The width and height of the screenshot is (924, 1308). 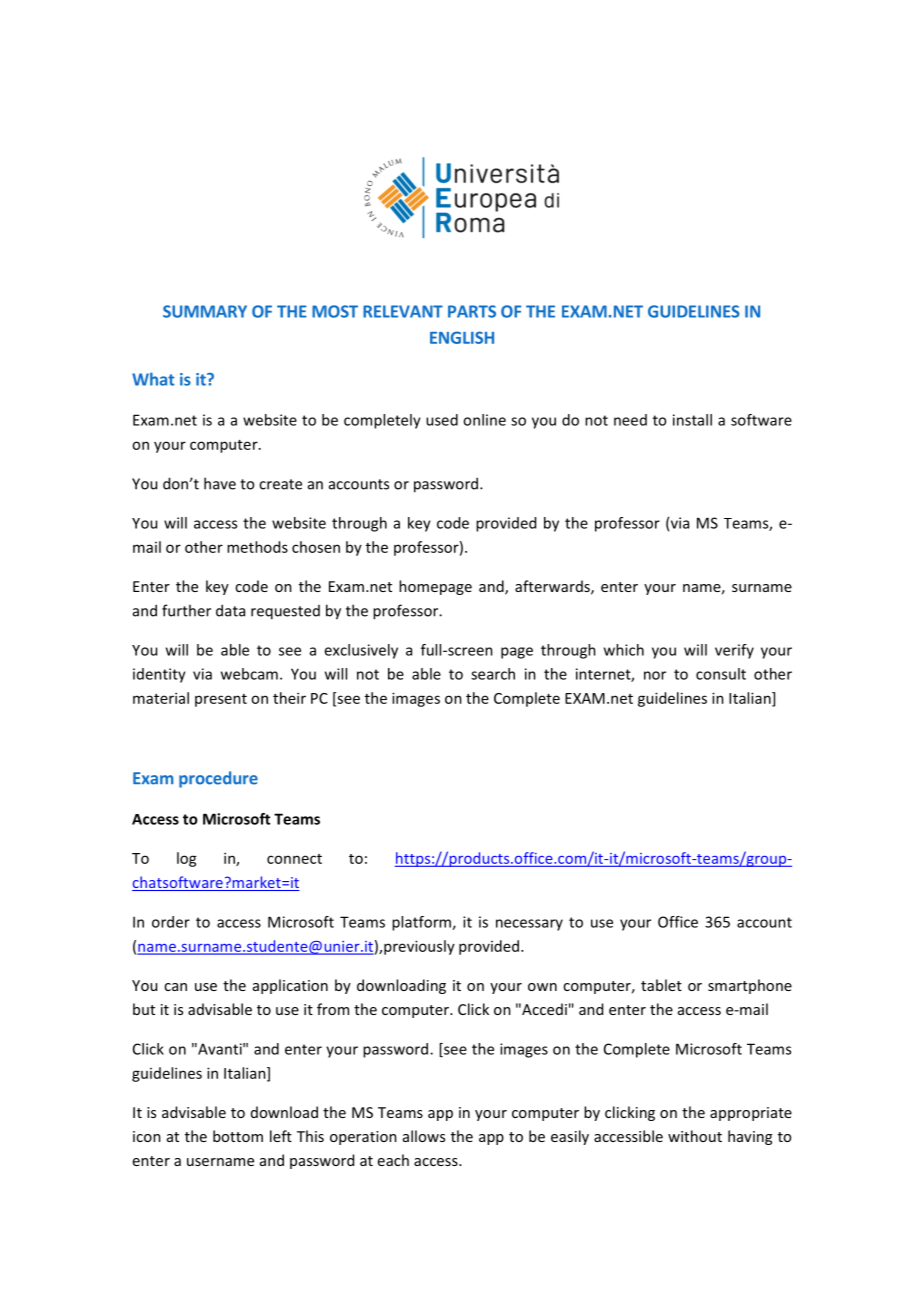 What do you see at coordinates (238, 1136) in the screenshot?
I see `bottom` at bounding box center [238, 1136].
